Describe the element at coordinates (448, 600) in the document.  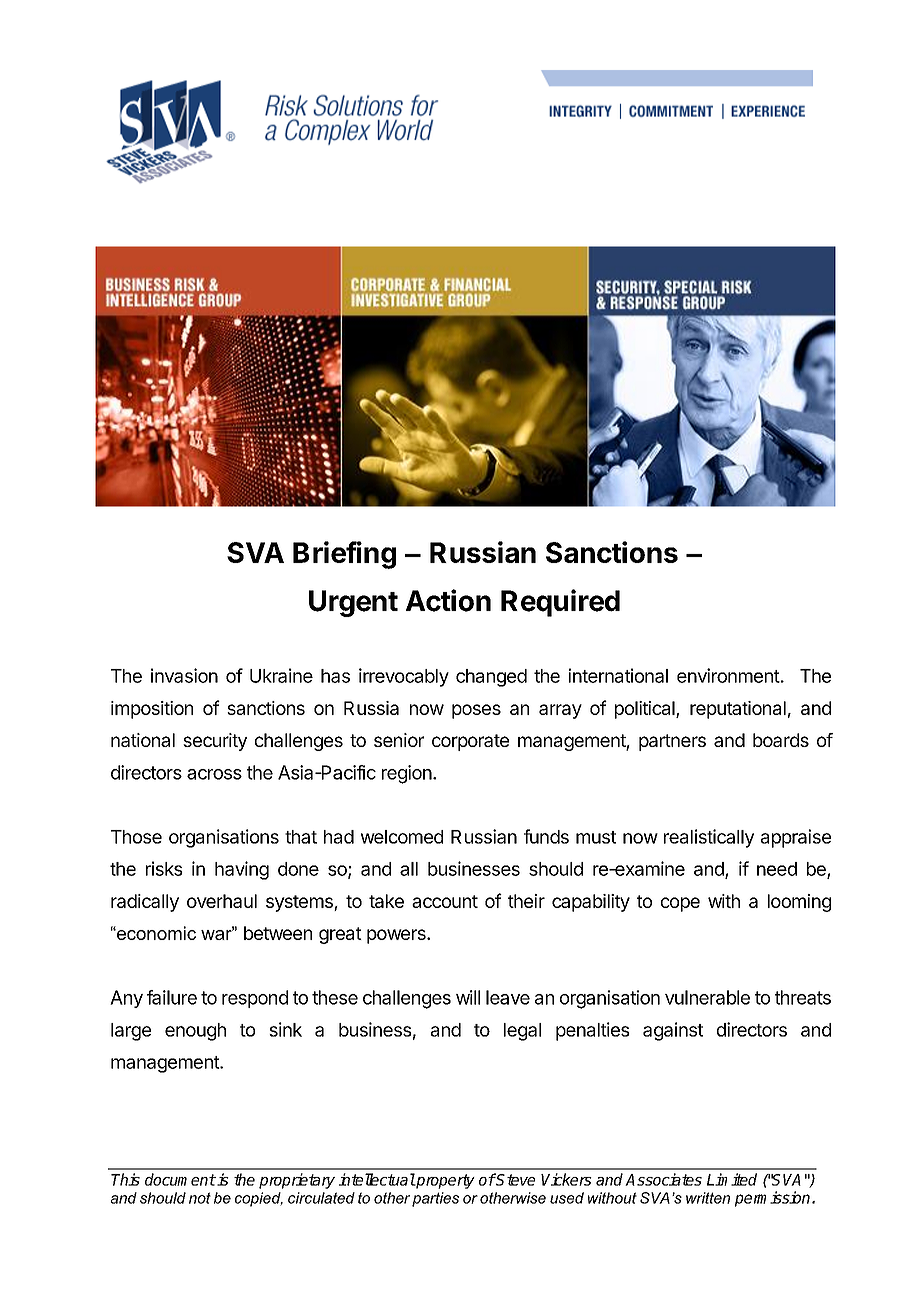
I see `Action` at that location.
